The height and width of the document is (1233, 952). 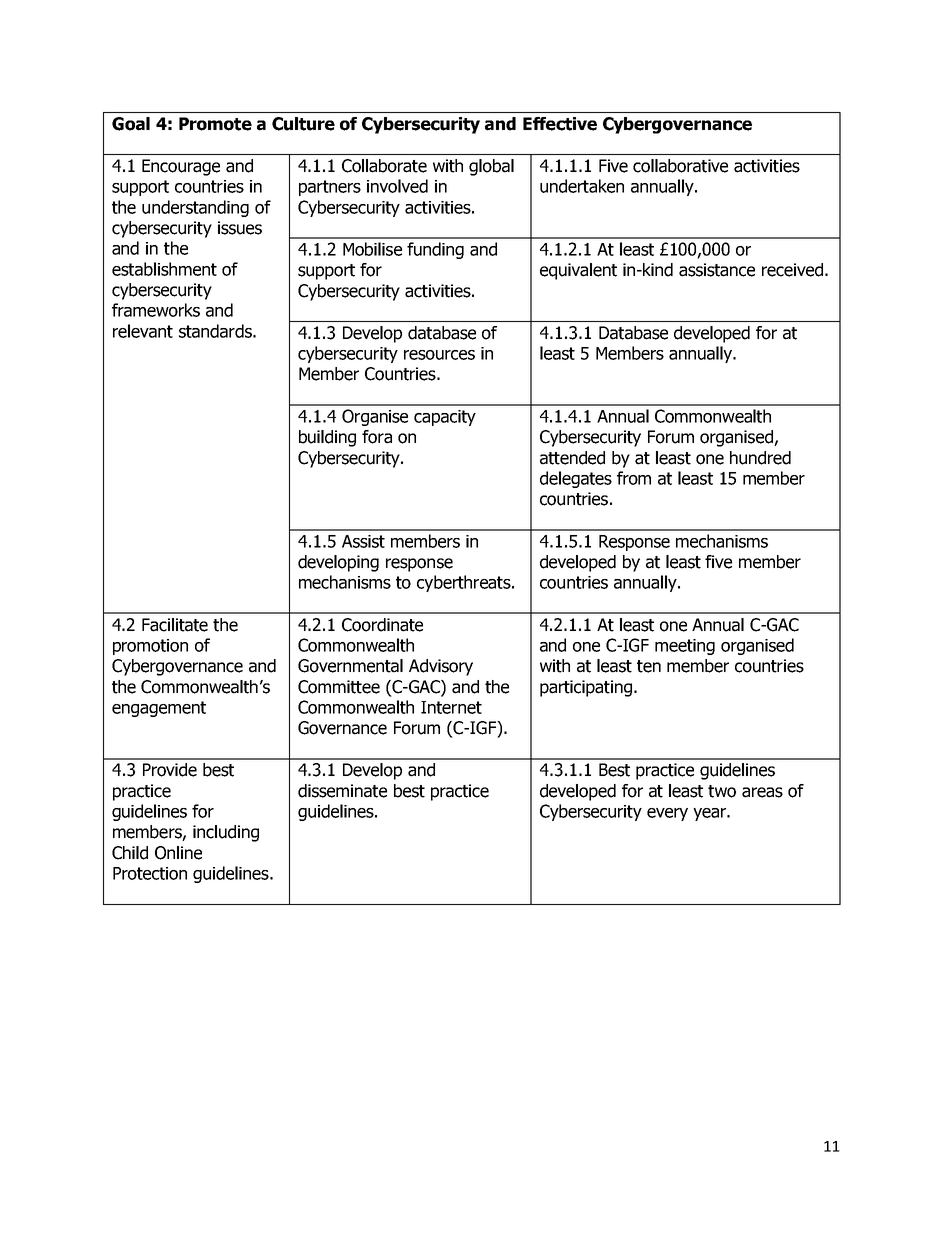 What do you see at coordinates (491, 167) in the document?
I see `global` at bounding box center [491, 167].
